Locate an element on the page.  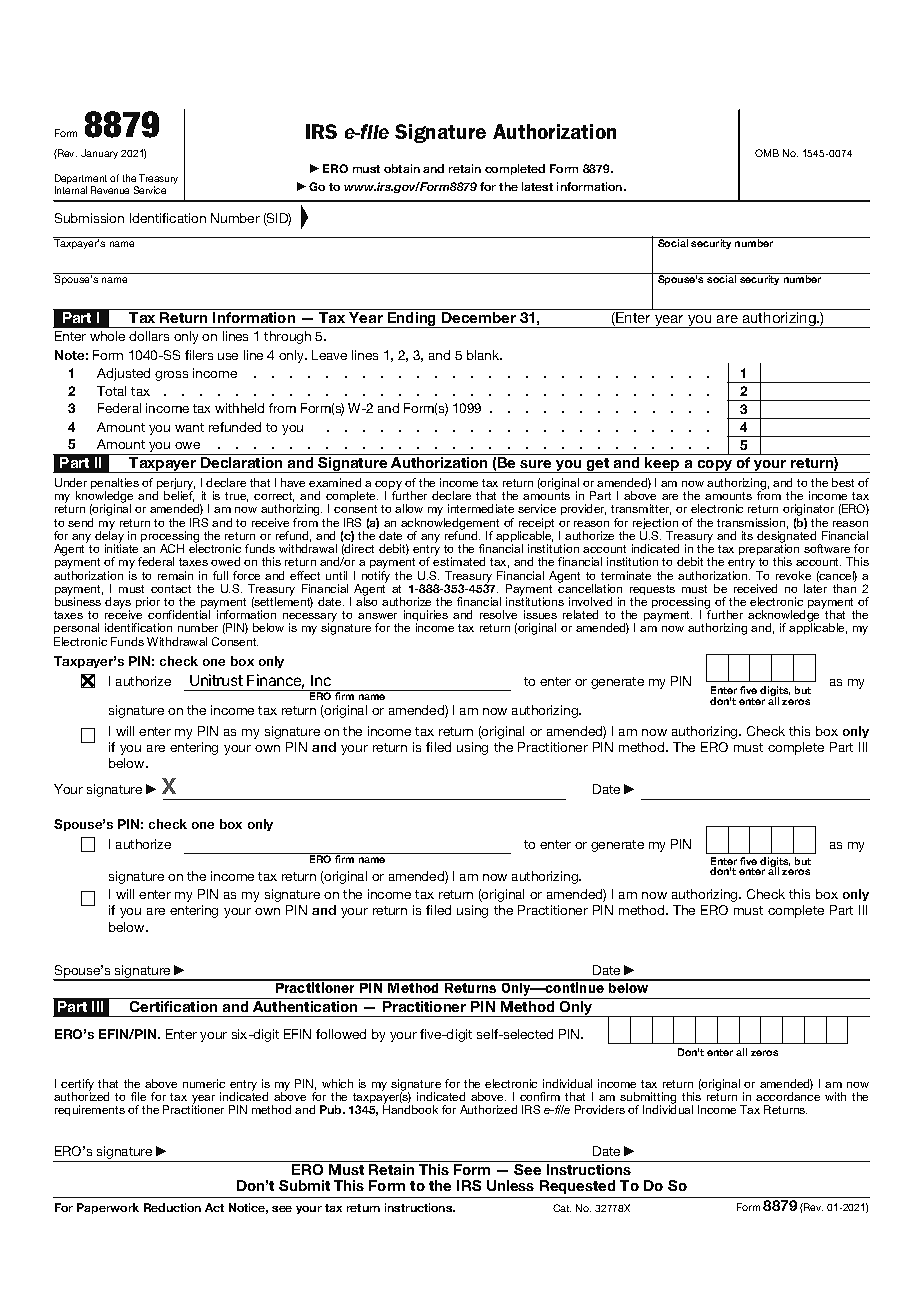
later is located at coordinates (815, 588).
